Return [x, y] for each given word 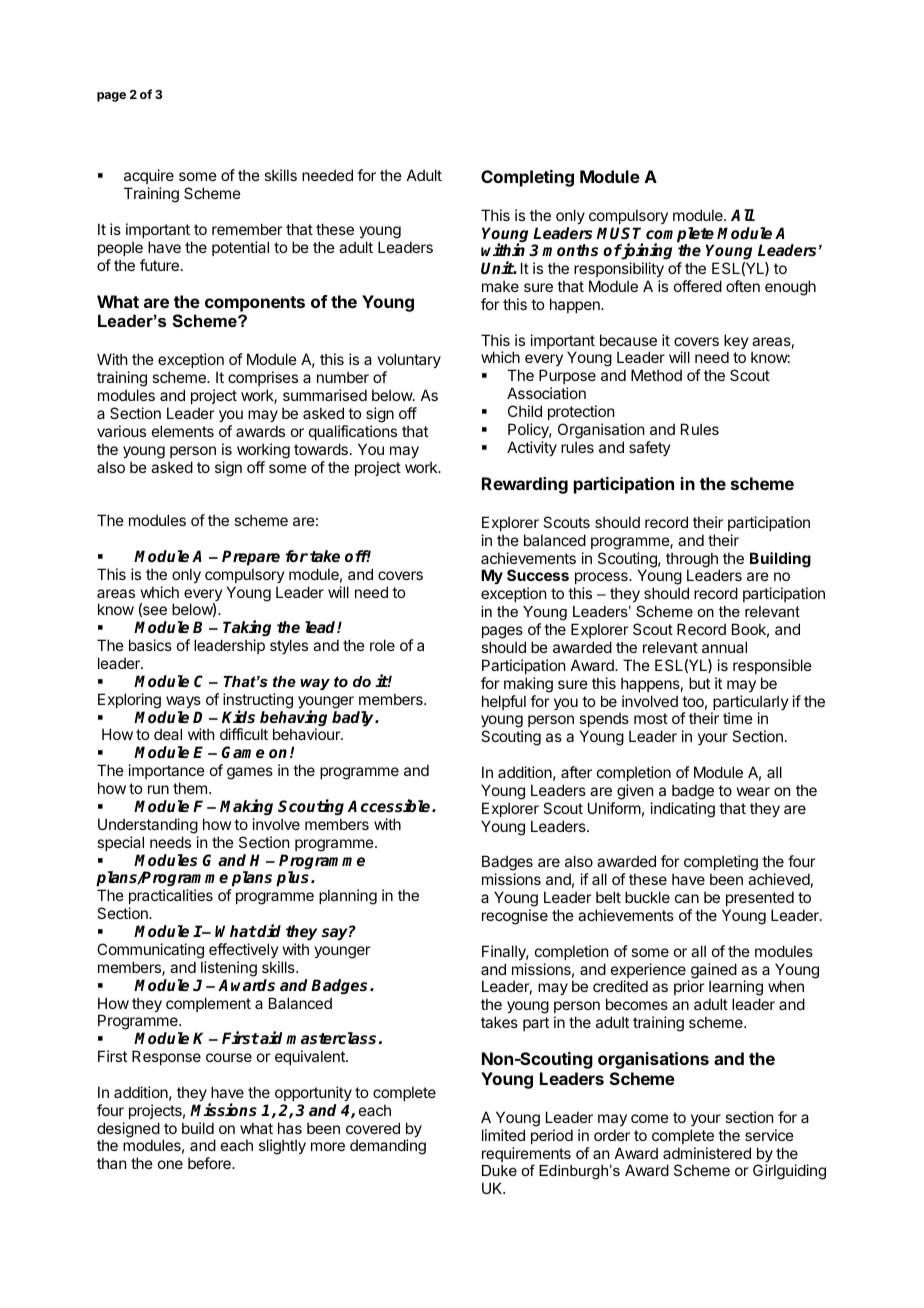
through [693, 561]
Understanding [148, 826]
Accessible [390, 805]
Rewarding [525, 485]
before [210, 1163]
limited [503, 1135]
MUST [619, 233]
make [500, 286]
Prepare [251, 558]
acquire [149, 176]
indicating [683, 810]
